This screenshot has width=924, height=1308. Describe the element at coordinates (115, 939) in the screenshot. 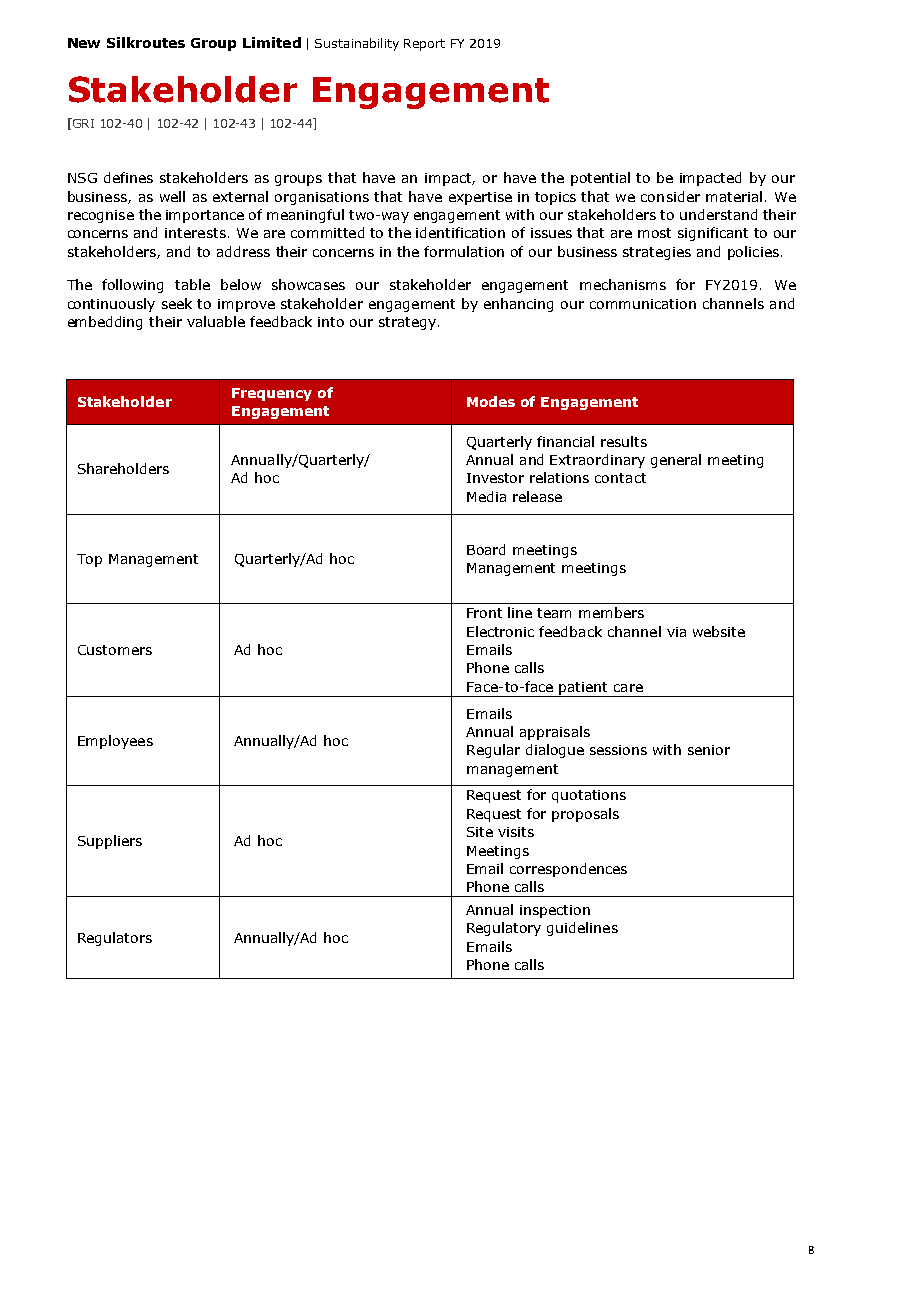

I see `Regulators` at that location.
